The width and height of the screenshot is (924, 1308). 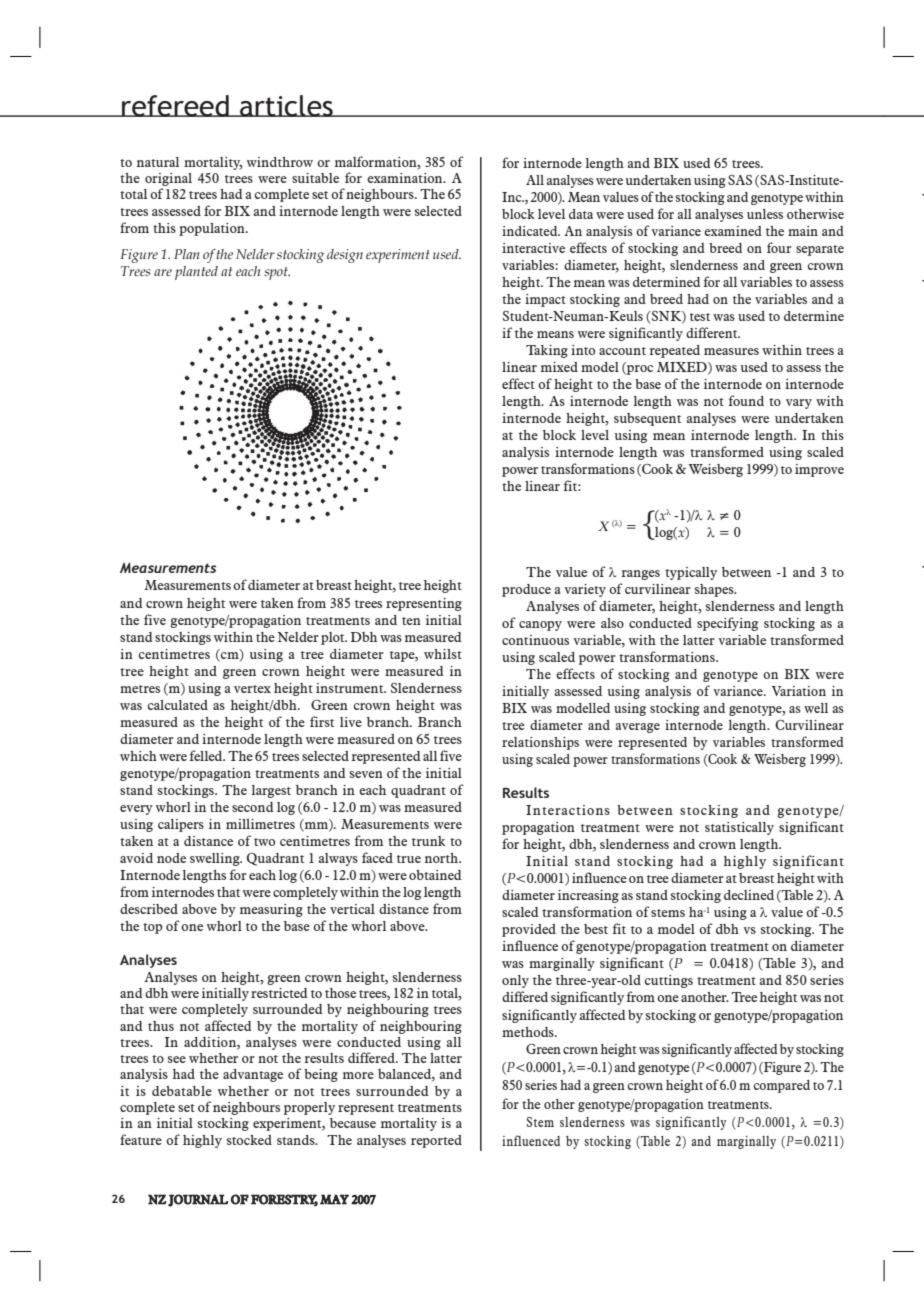 I want to click on JOURNAL, so click(x=198, y=1200).
